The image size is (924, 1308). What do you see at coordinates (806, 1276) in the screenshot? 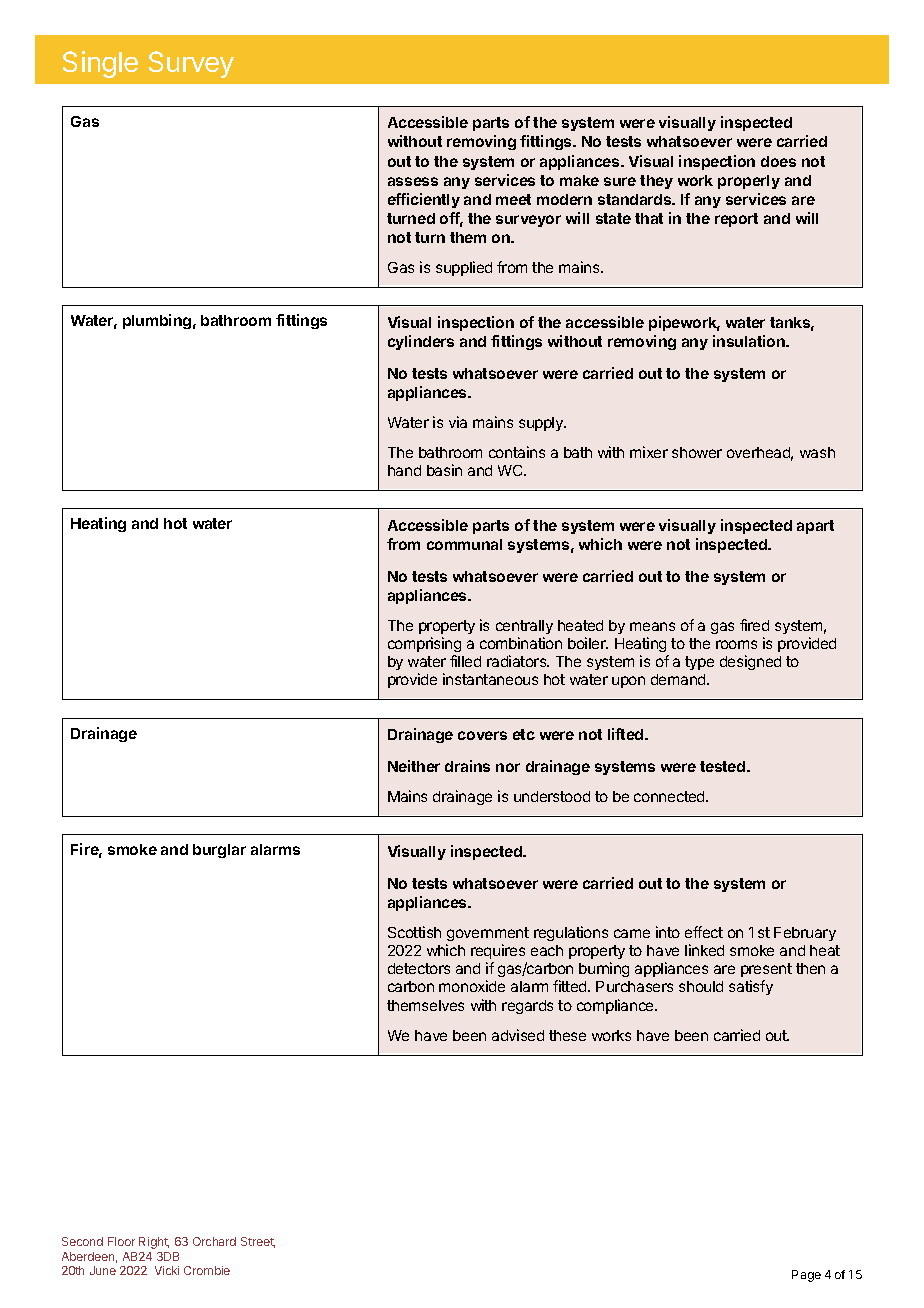
I see `Page` at bounding box center [806, 1276].
